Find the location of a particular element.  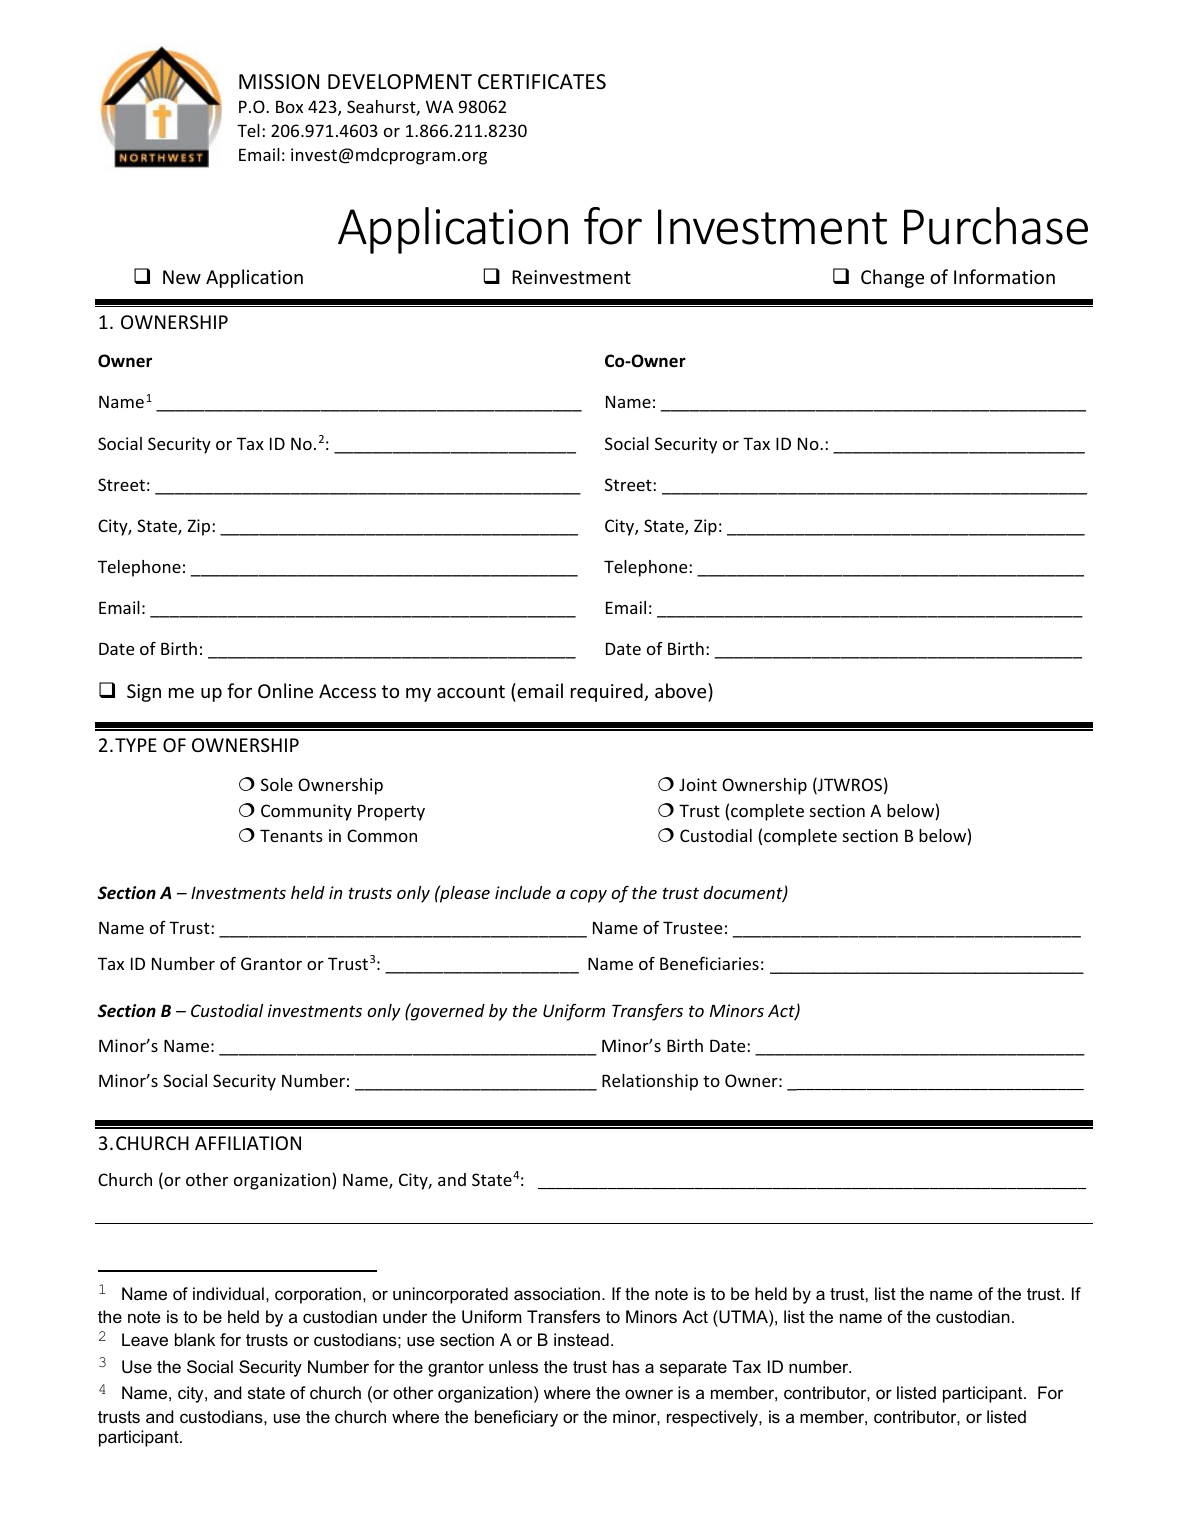

CERTIFICATES is located at coordinates (542, 82).
